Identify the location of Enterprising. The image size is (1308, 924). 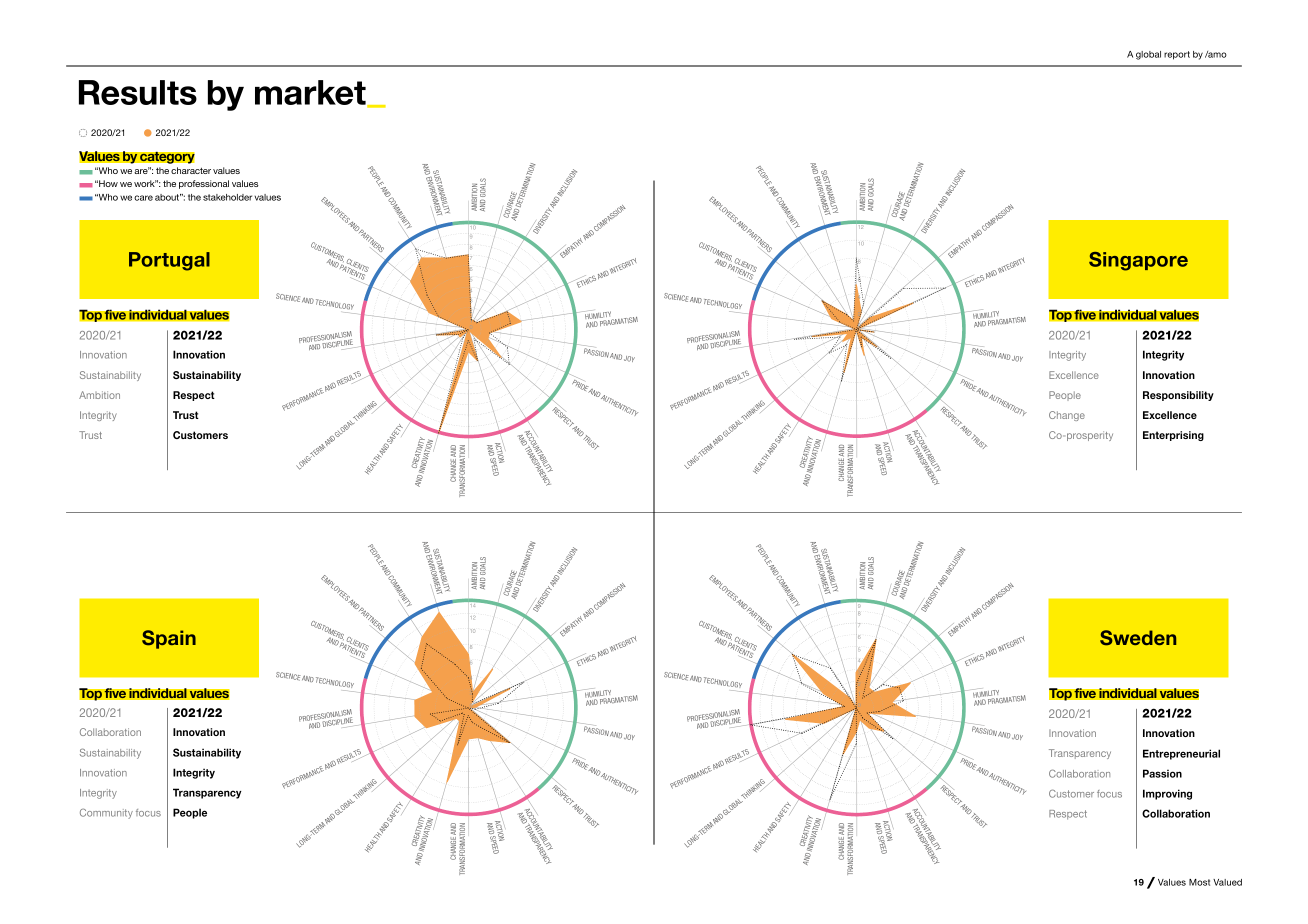
(1173, 436).
